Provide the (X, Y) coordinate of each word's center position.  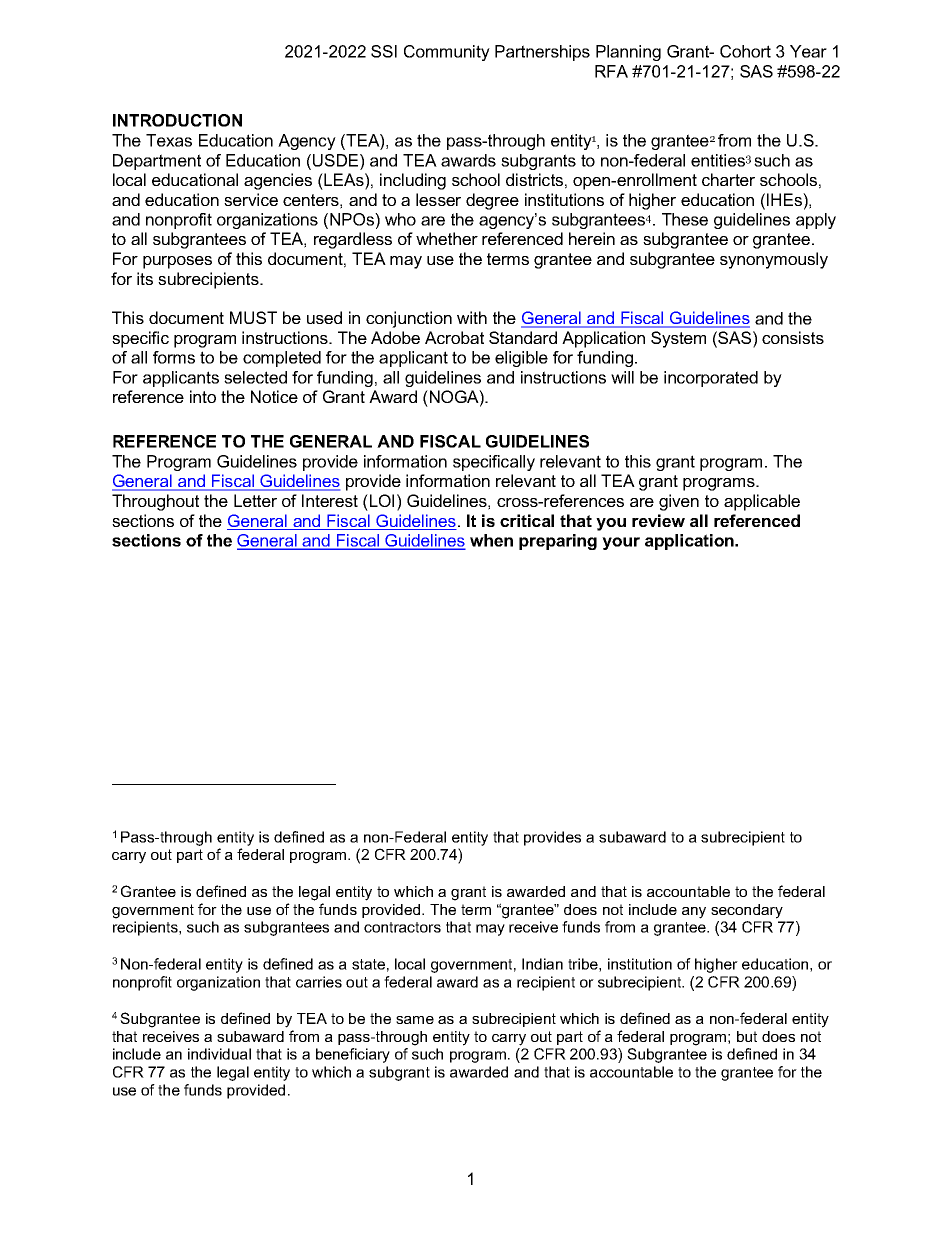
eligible (521, 359)
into (203, 396)
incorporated (711, 379)
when (491, 540)
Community (447, 53)
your (621, 543)
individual (219, 1054)
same (415, 1020)
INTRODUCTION (177, 120)
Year (808, 51)
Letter (255, 500)
